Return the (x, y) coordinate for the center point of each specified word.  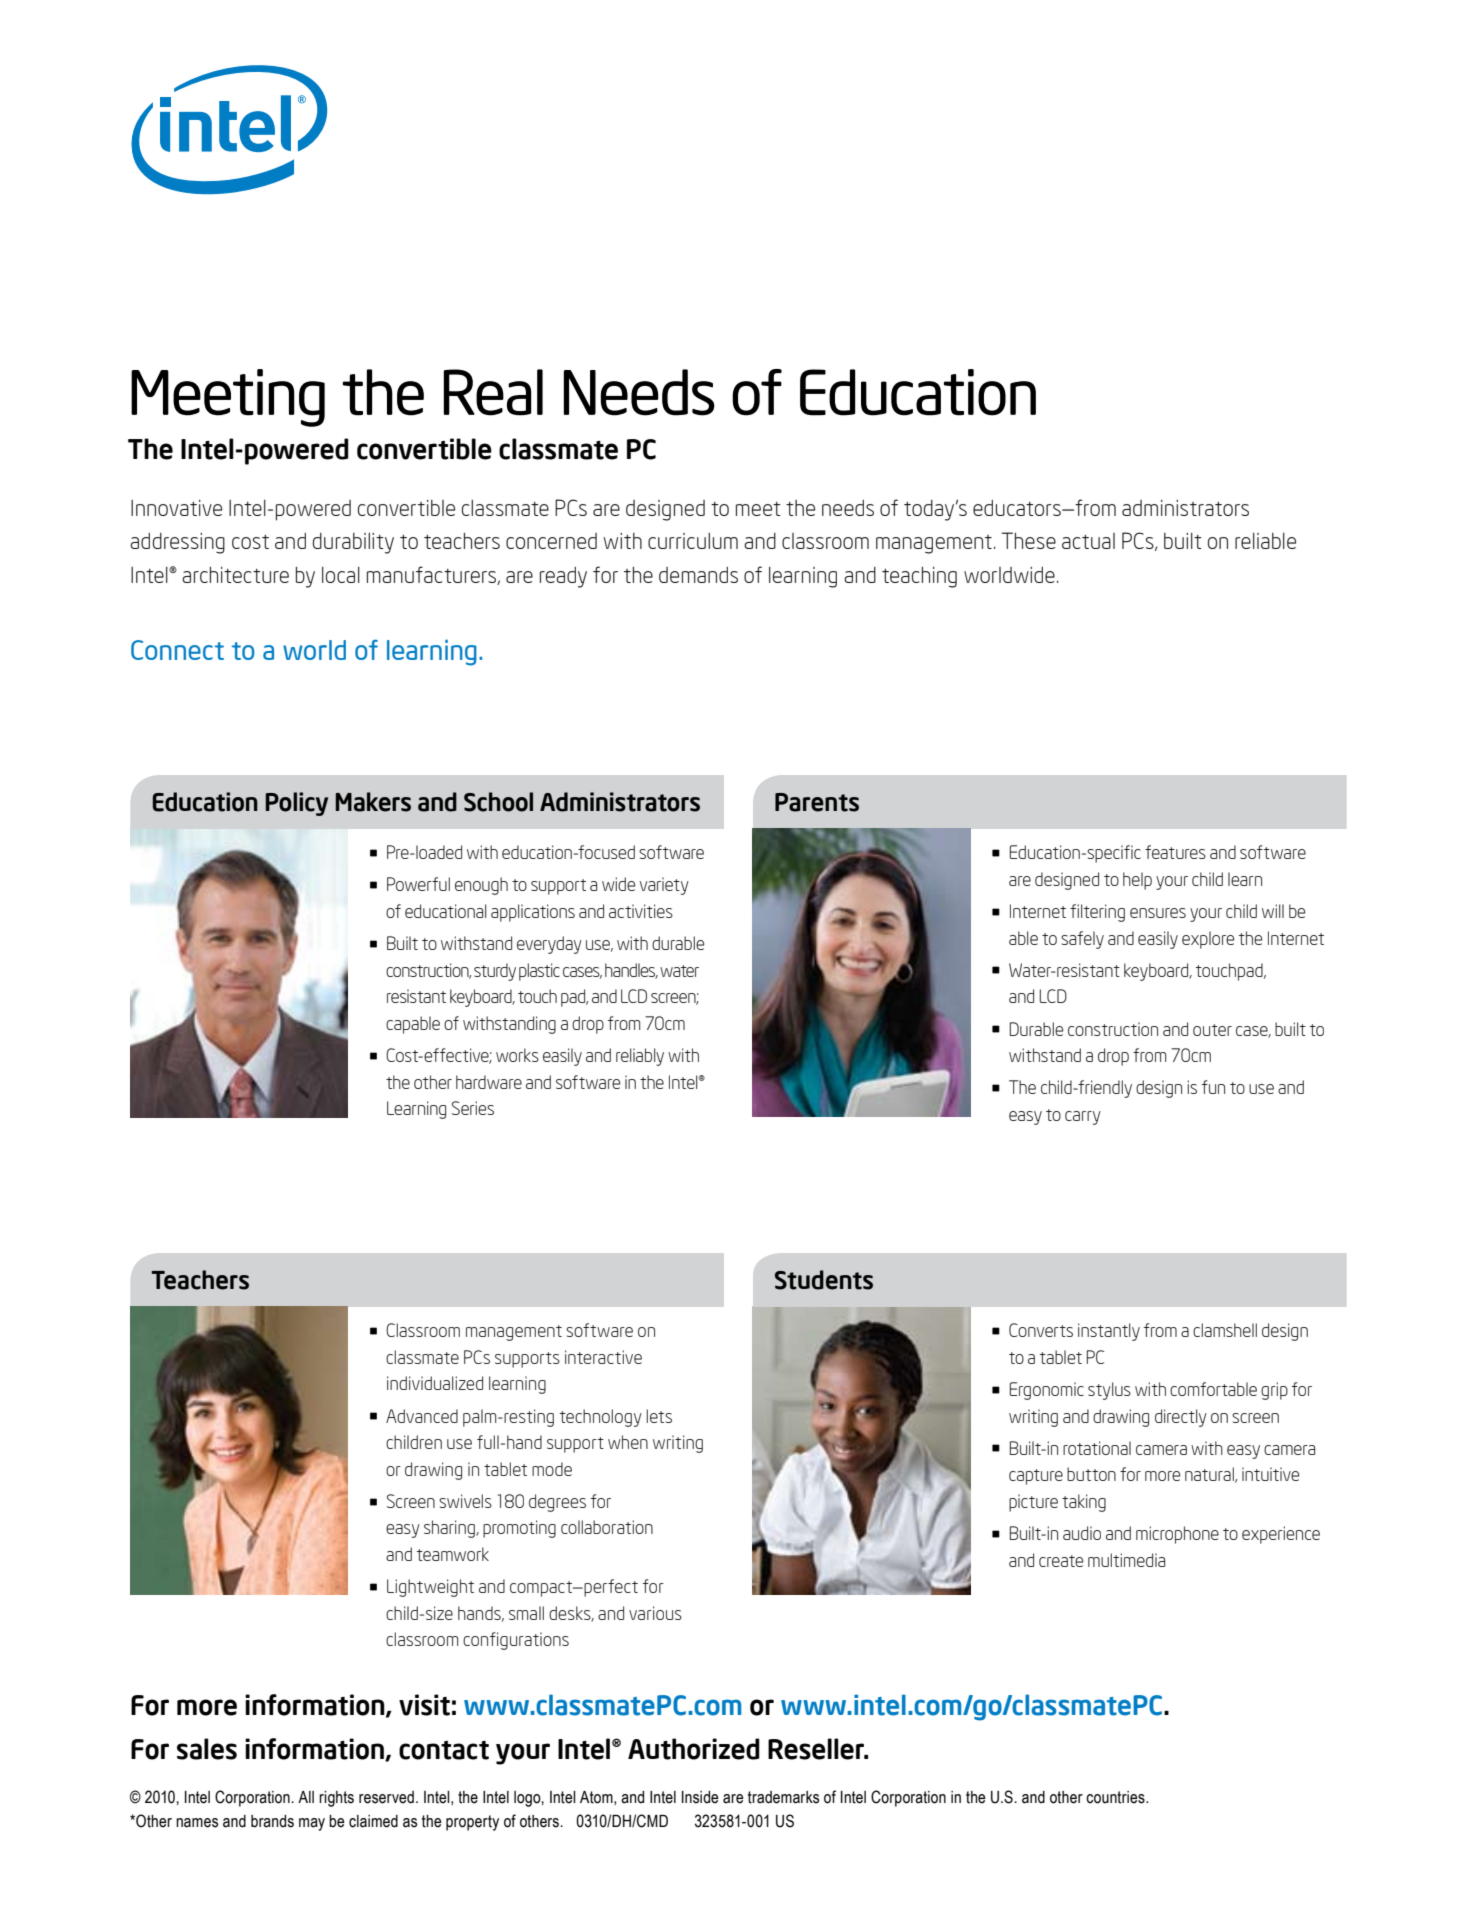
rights (336, 1799)
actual (1088, 541)
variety (664, 886)
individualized (435, 1383)
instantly (1109, 1332)
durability (353, 543)
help (1137, 881)
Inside (700, 1797)
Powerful (418, 884)
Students (824, 1280)
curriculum (693, 541)
